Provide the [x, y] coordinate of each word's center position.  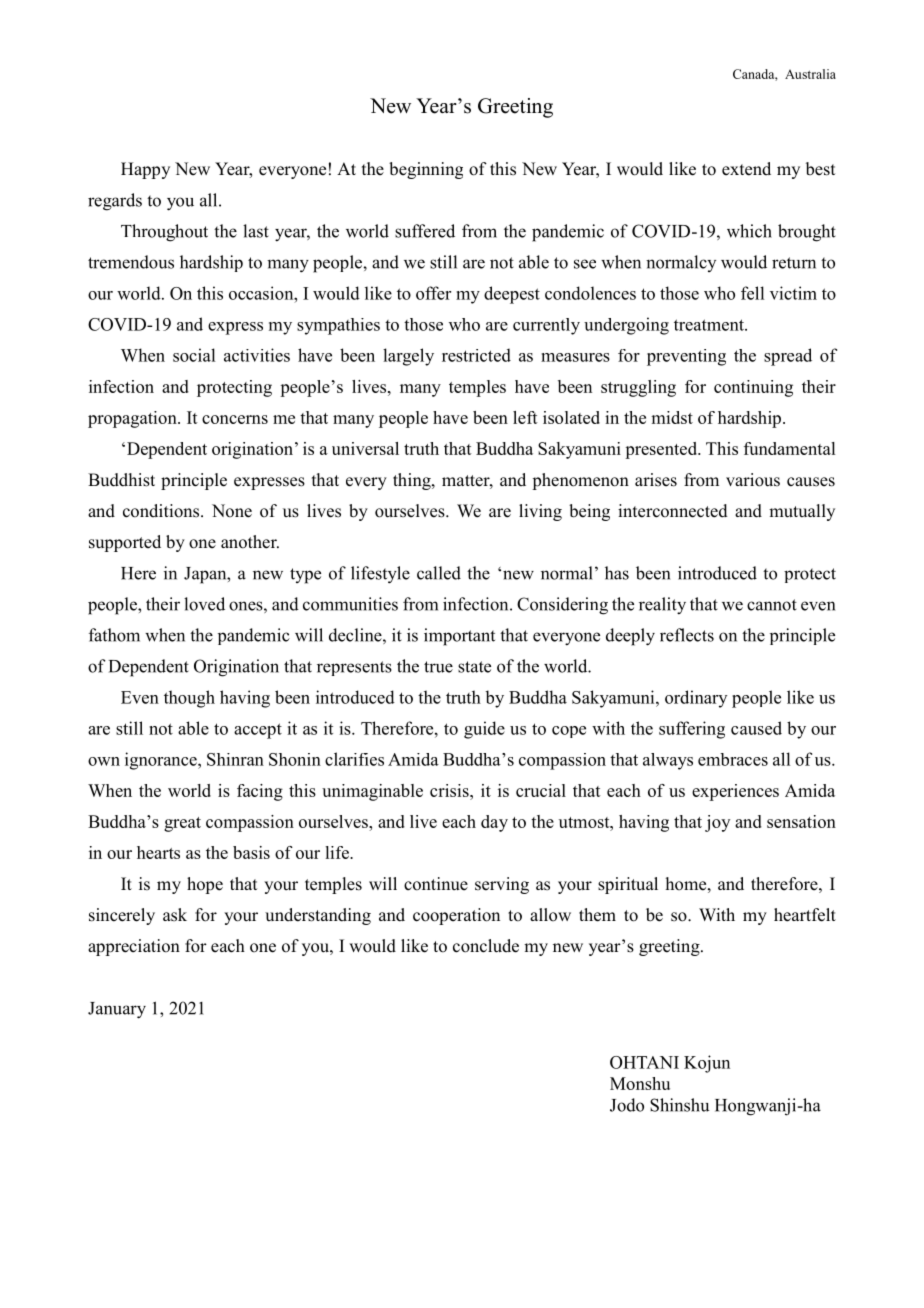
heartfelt [805, 915]
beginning [426, 170]
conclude [486, 946]
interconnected [673, 511]
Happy [145, 170]
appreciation [134, 947]
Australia [810, 74]
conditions [162, 511]
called [439, 573]
